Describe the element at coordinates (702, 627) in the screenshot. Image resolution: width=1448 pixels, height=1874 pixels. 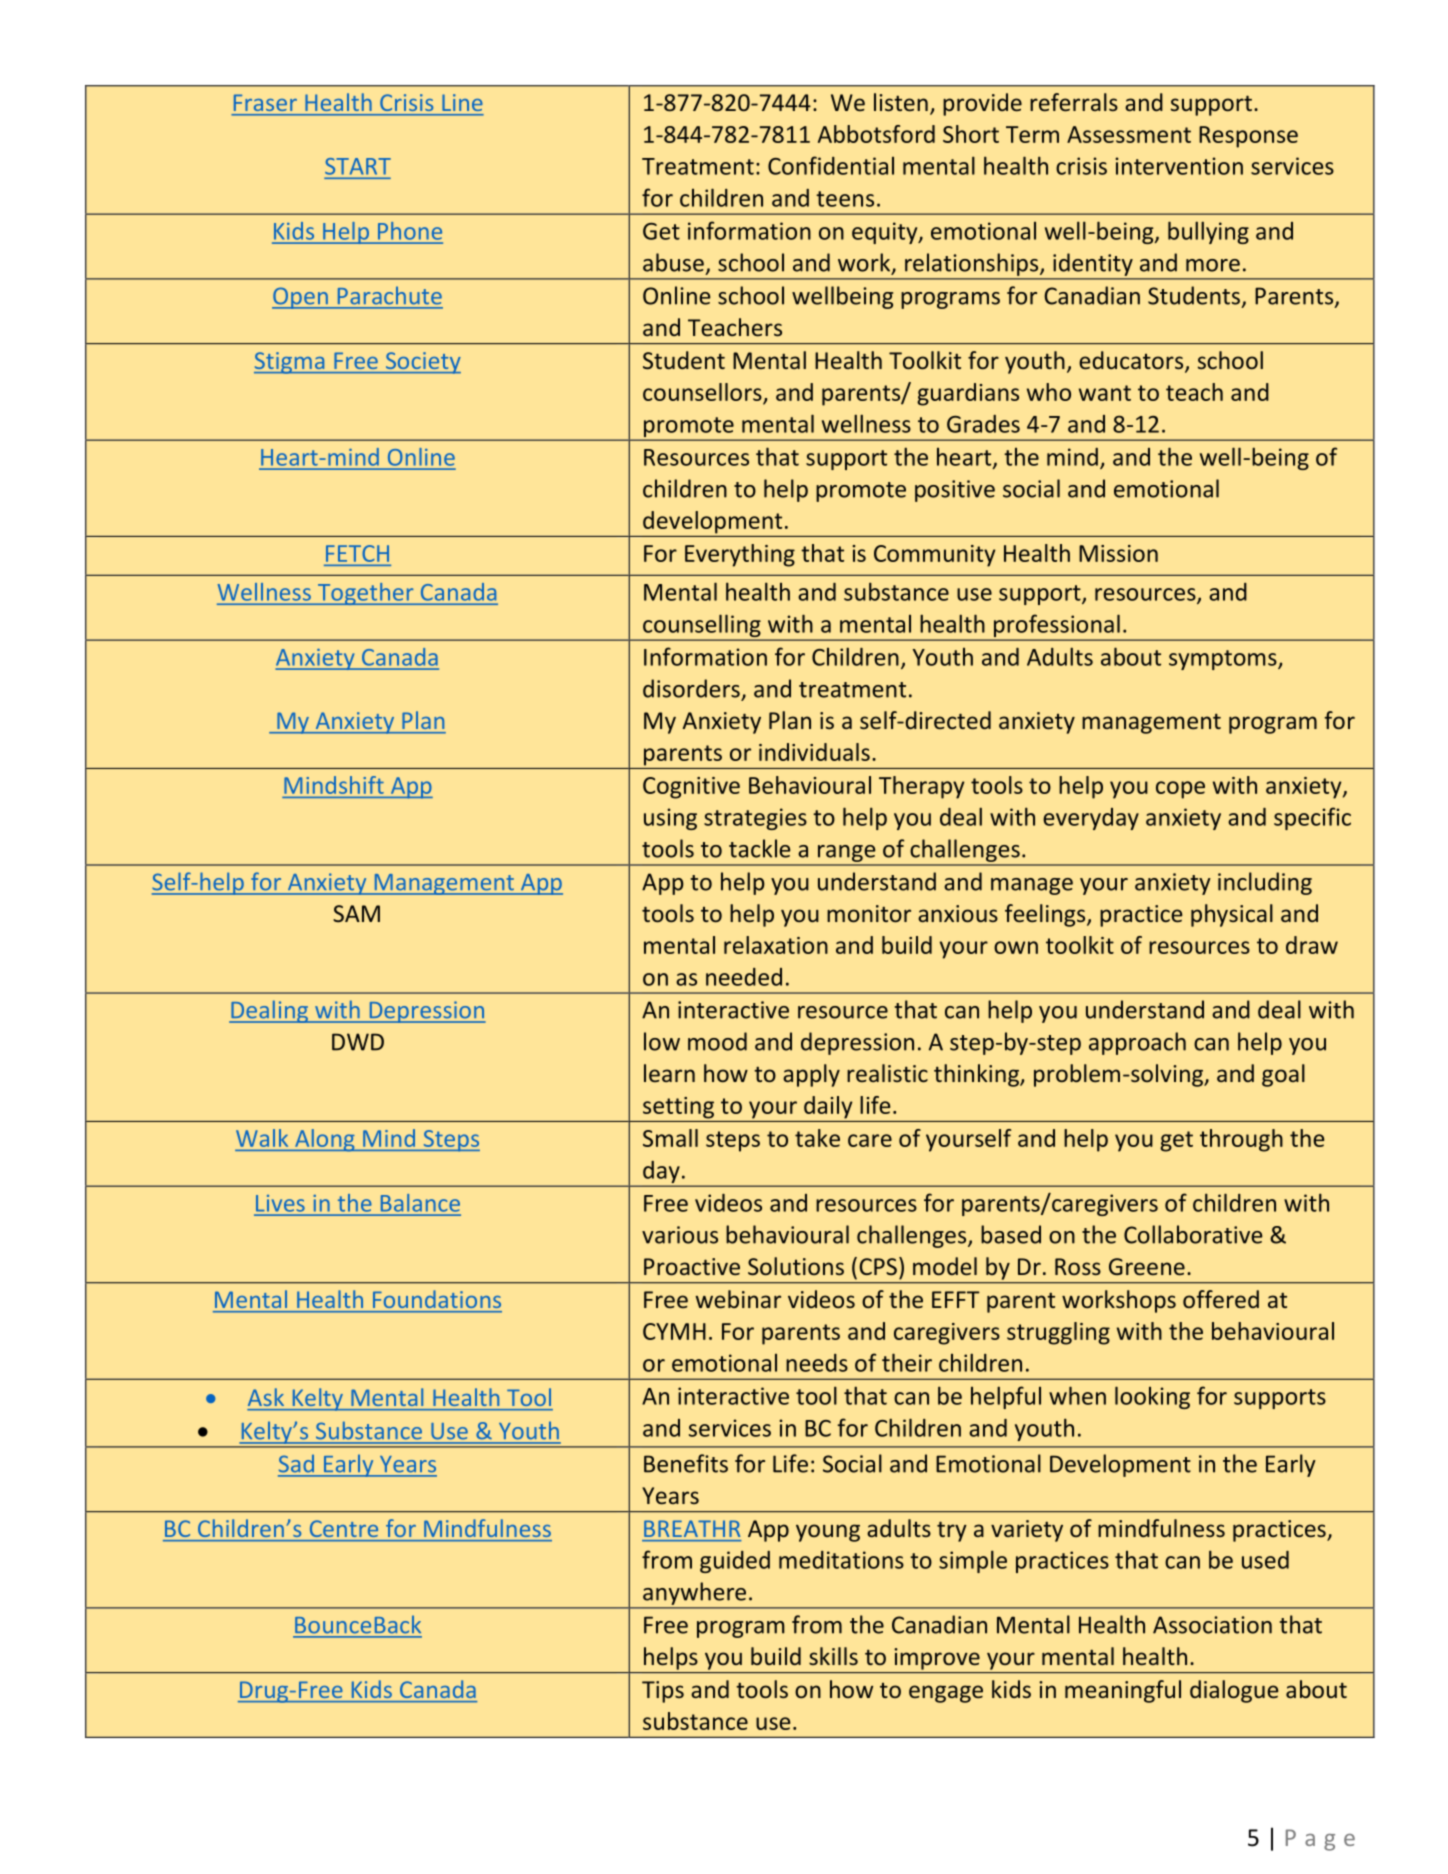
I see `counselling` at that location.
